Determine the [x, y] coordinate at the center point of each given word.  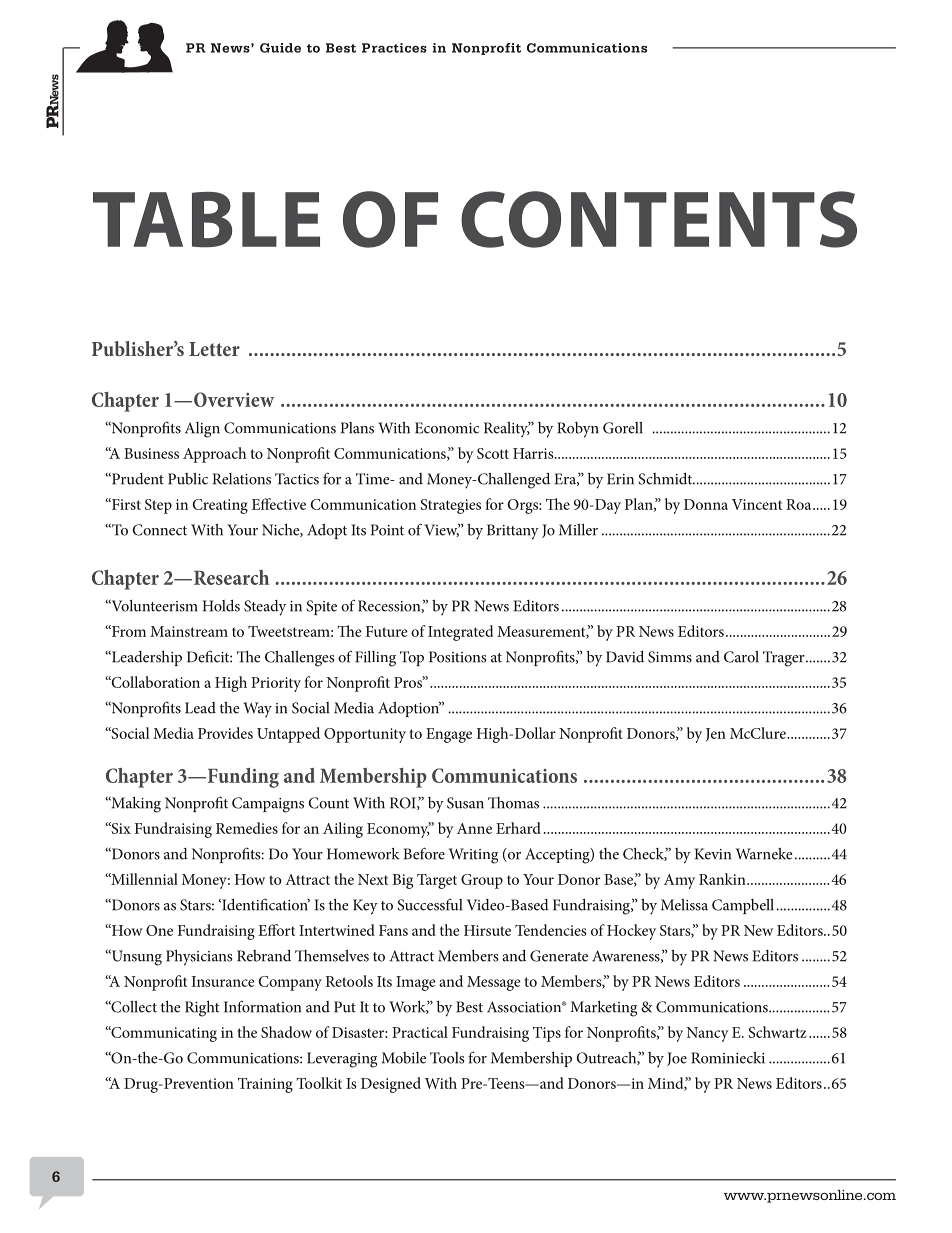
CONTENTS [659, 219]
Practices [394, 48]
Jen [716, 734]
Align [202, 430]
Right [202, 1008]
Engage [449, 735]
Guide [280, 48]
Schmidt [665, 479]
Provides [225, 733]
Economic [447, 428]
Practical [420, 1032]
